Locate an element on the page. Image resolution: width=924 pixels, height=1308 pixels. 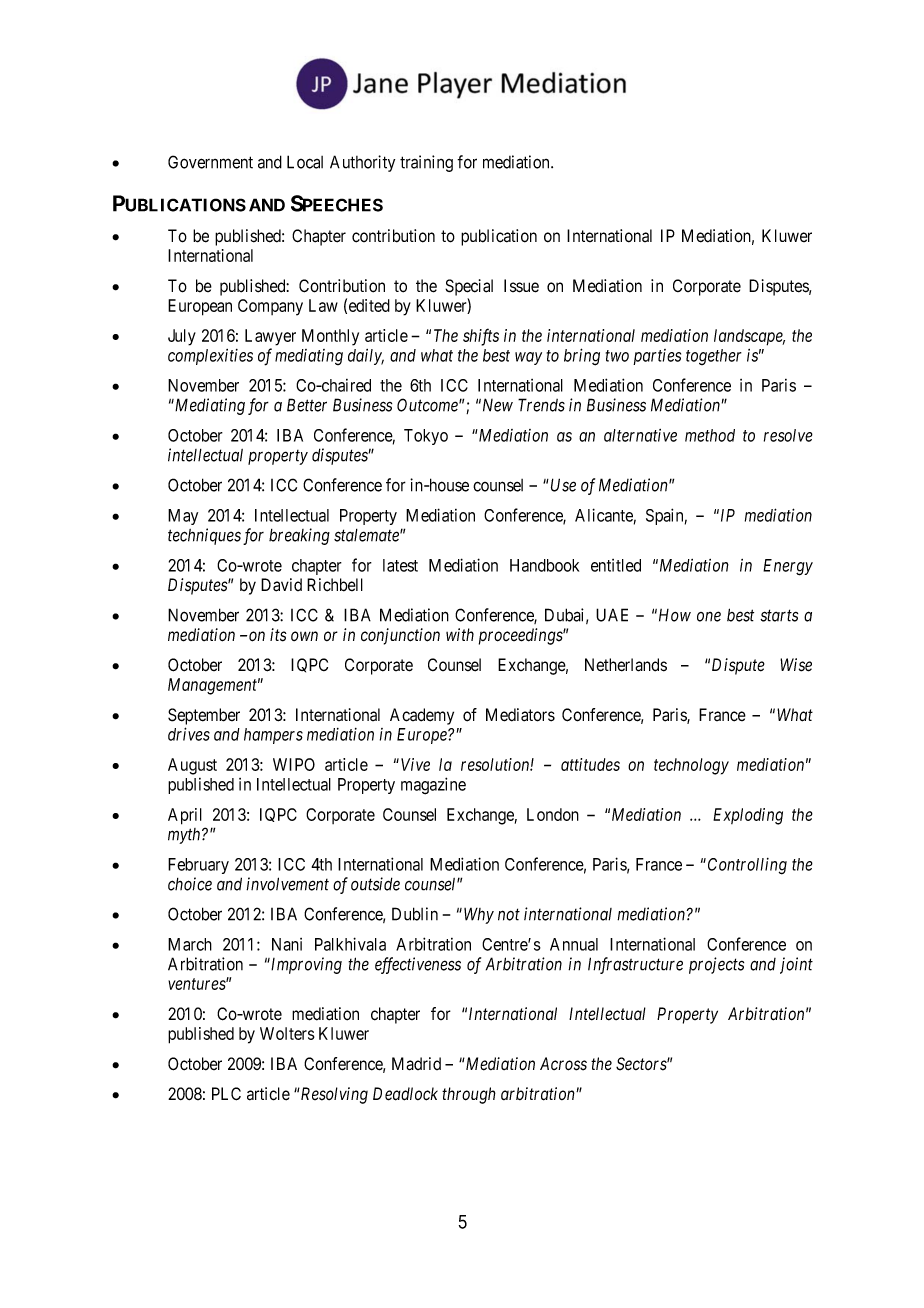
PLC is located at coordinates (226, 1094).
